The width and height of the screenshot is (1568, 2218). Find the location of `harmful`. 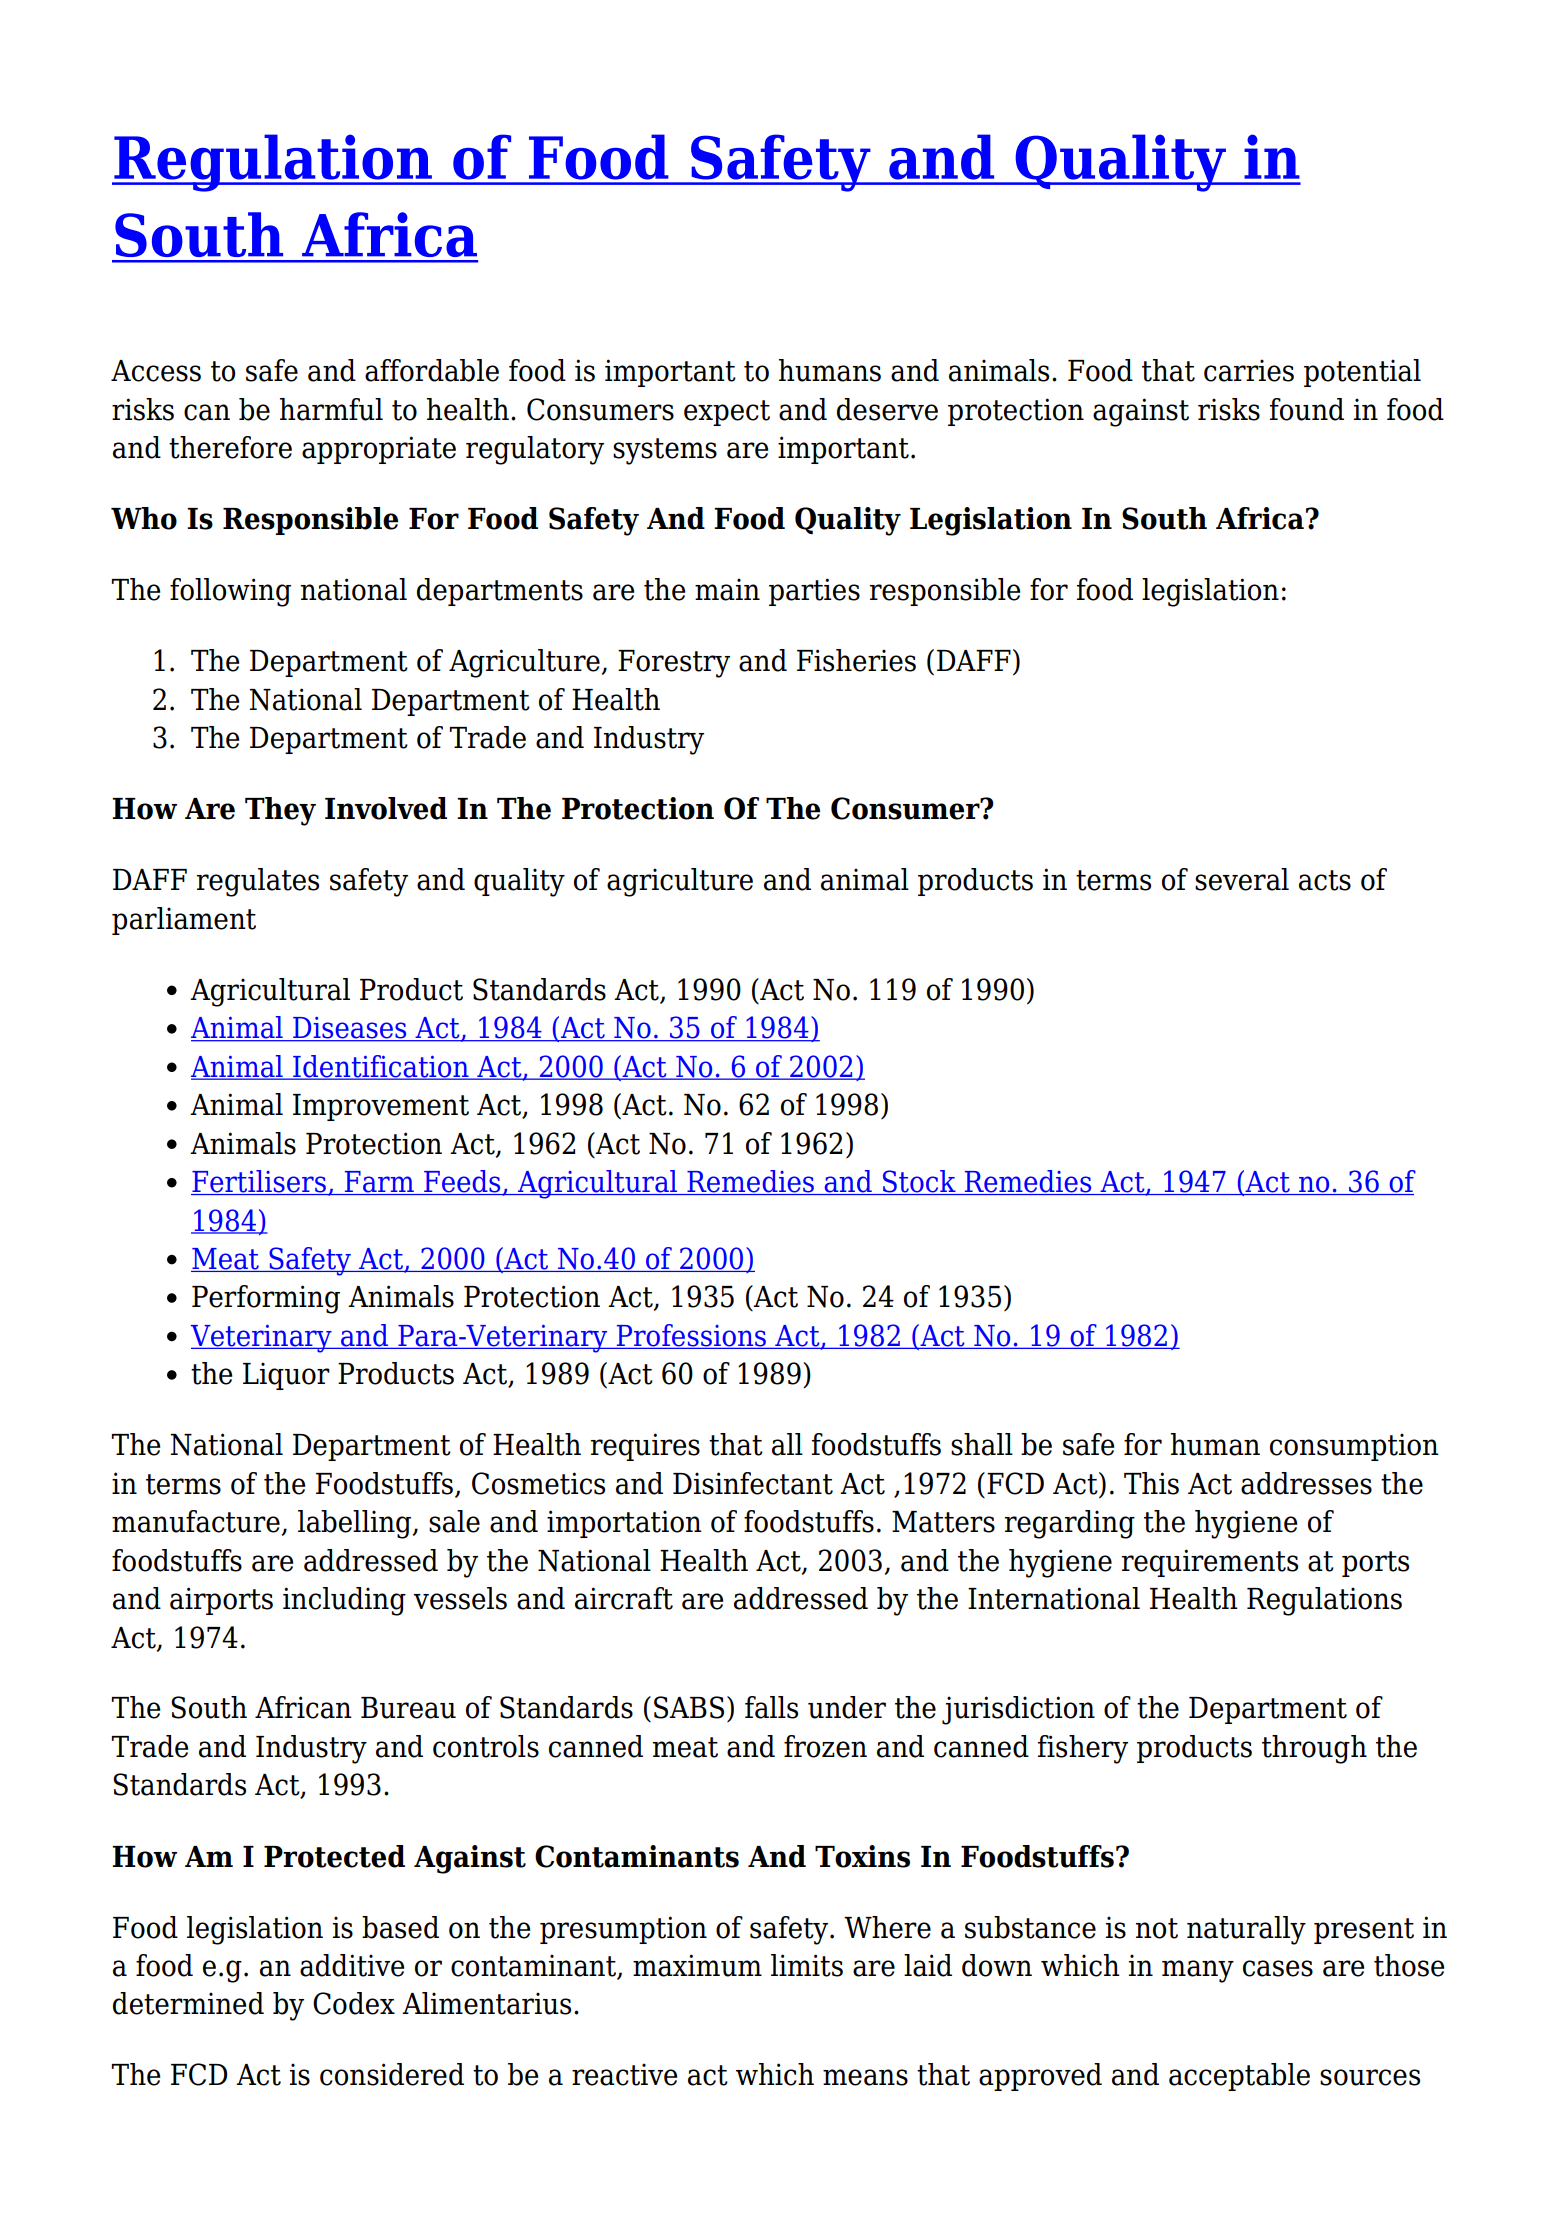

harmful is located at coordinates (331, 409).
